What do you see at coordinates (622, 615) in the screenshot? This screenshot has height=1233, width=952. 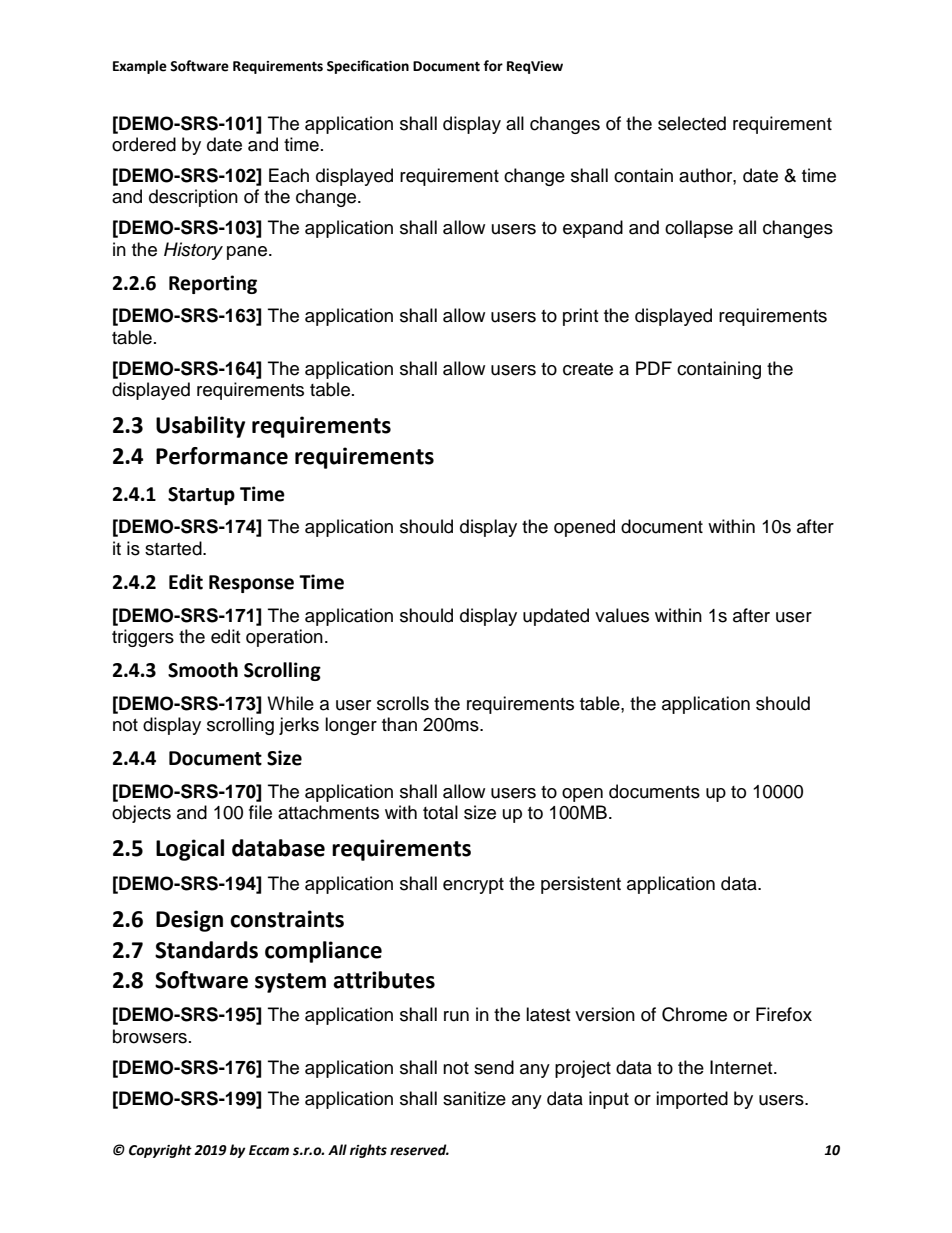 I see `values` at bounding box center [622, 615].
